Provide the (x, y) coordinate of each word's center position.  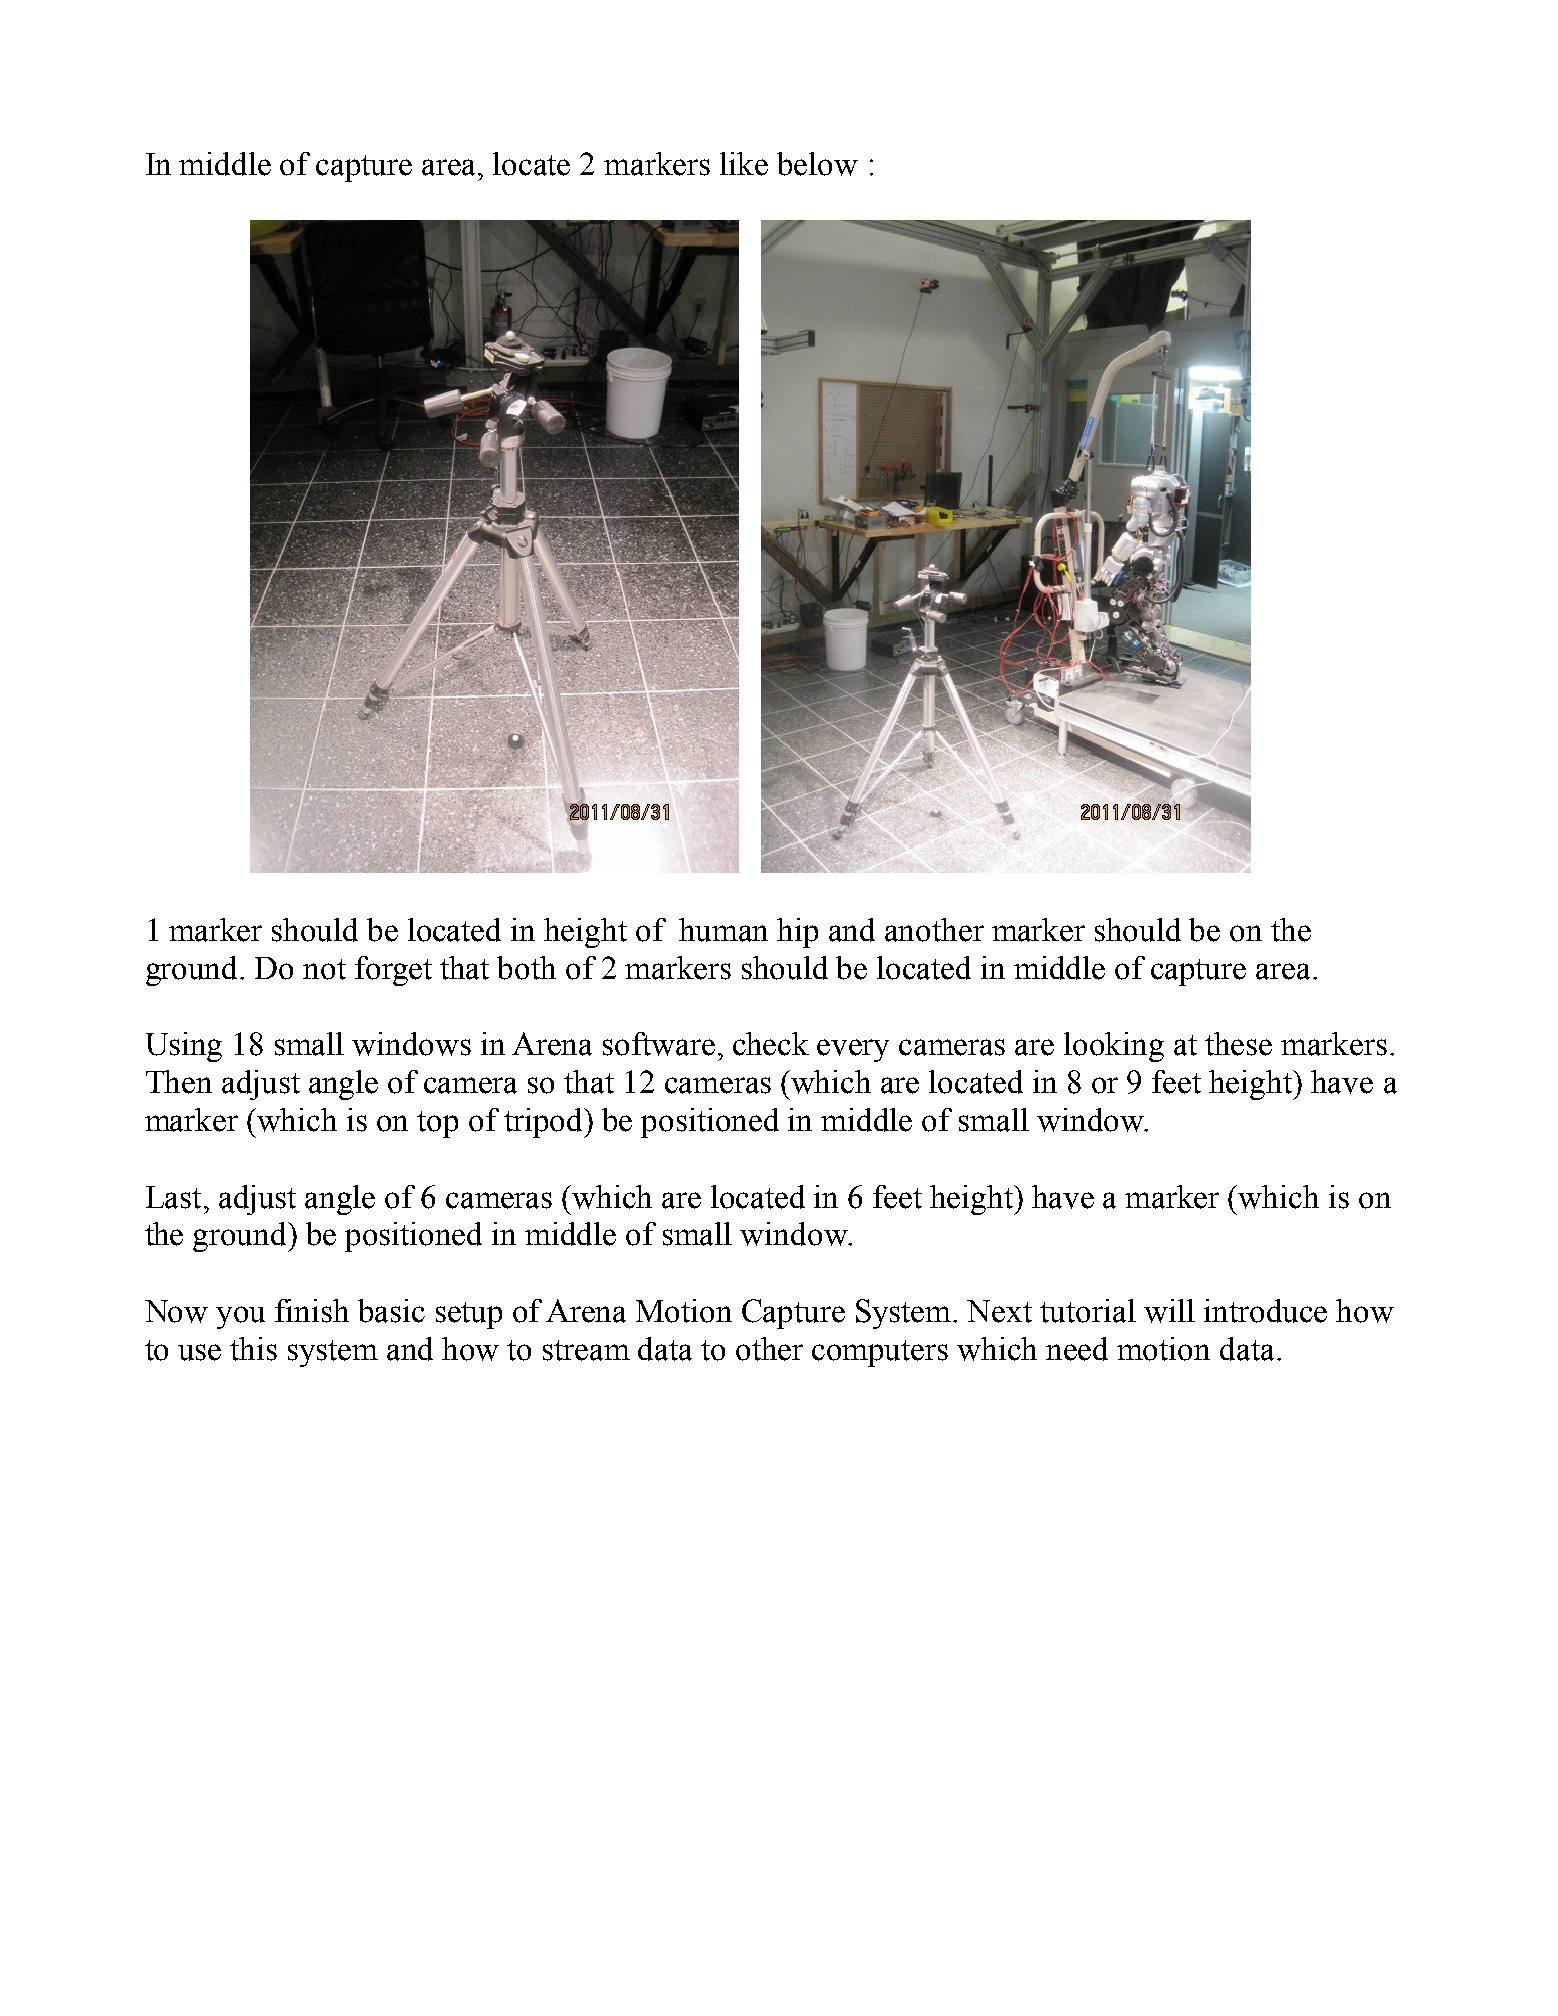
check (771, 1044)
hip (797, 933)
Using (184, 1047)
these (1238, 1044)
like (744, 164)
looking (1114, 1047)
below (817, 164)
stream (586, 1350)
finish (312, 1311)
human (723, 930)
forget (393, 971)
